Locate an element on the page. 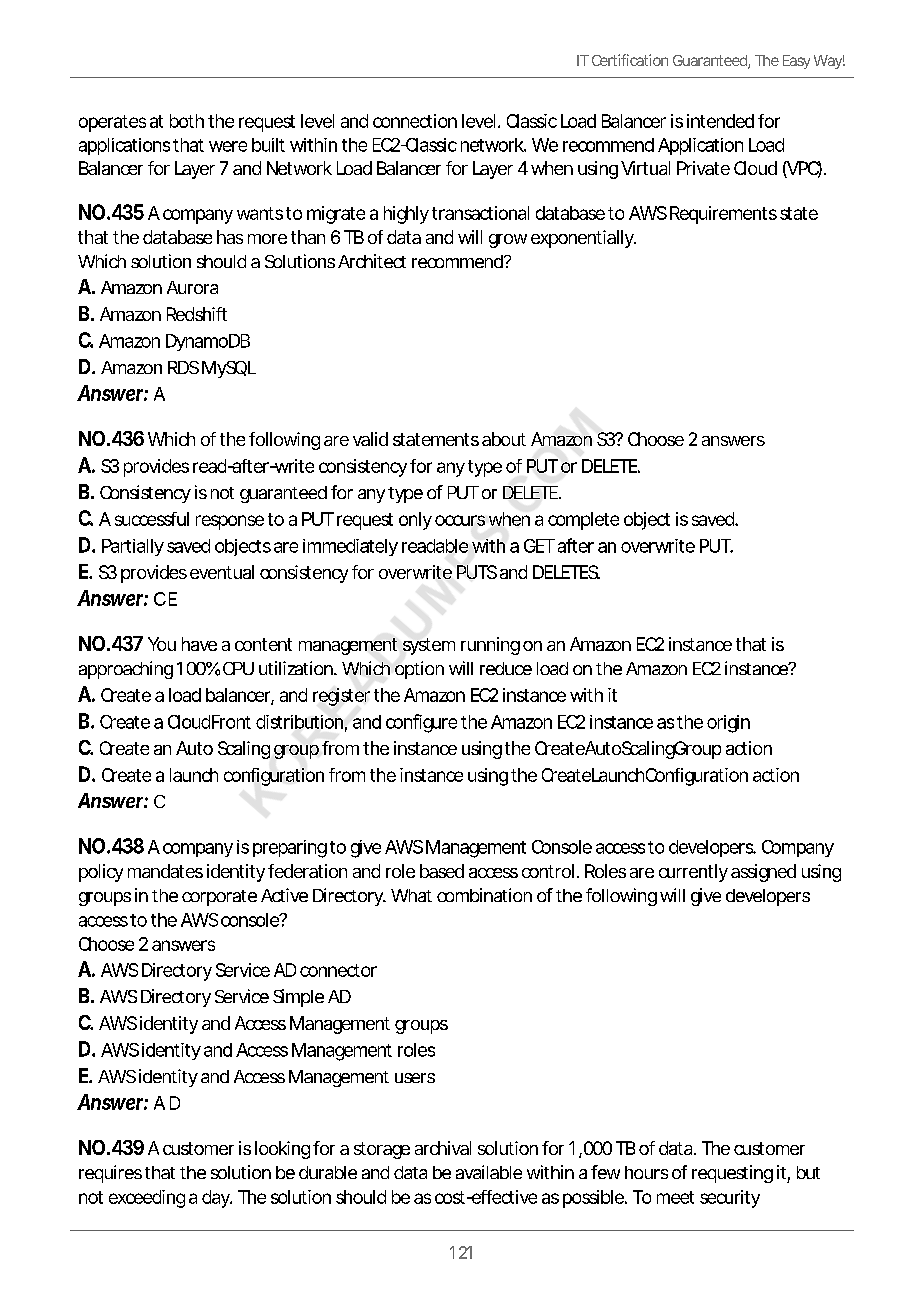  Requirements is located at coordinates (723, 215).
